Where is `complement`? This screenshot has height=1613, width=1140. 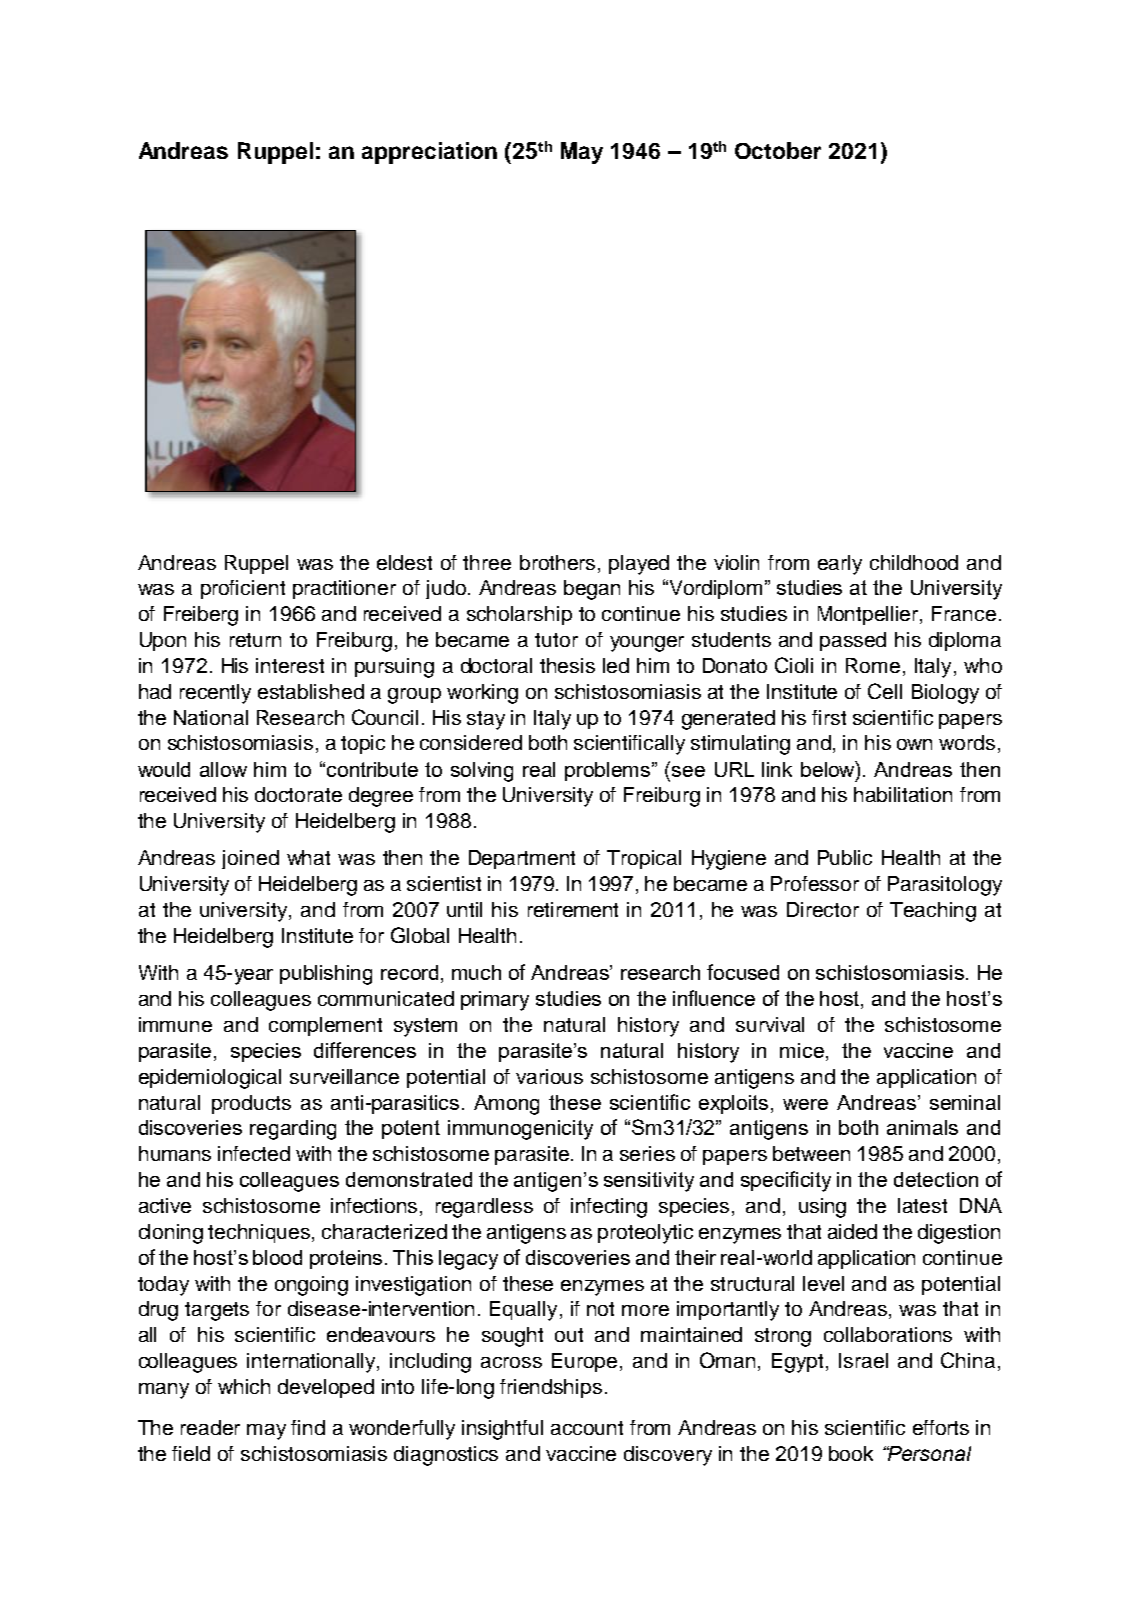
complement is located at coordinates (325, 1026).
